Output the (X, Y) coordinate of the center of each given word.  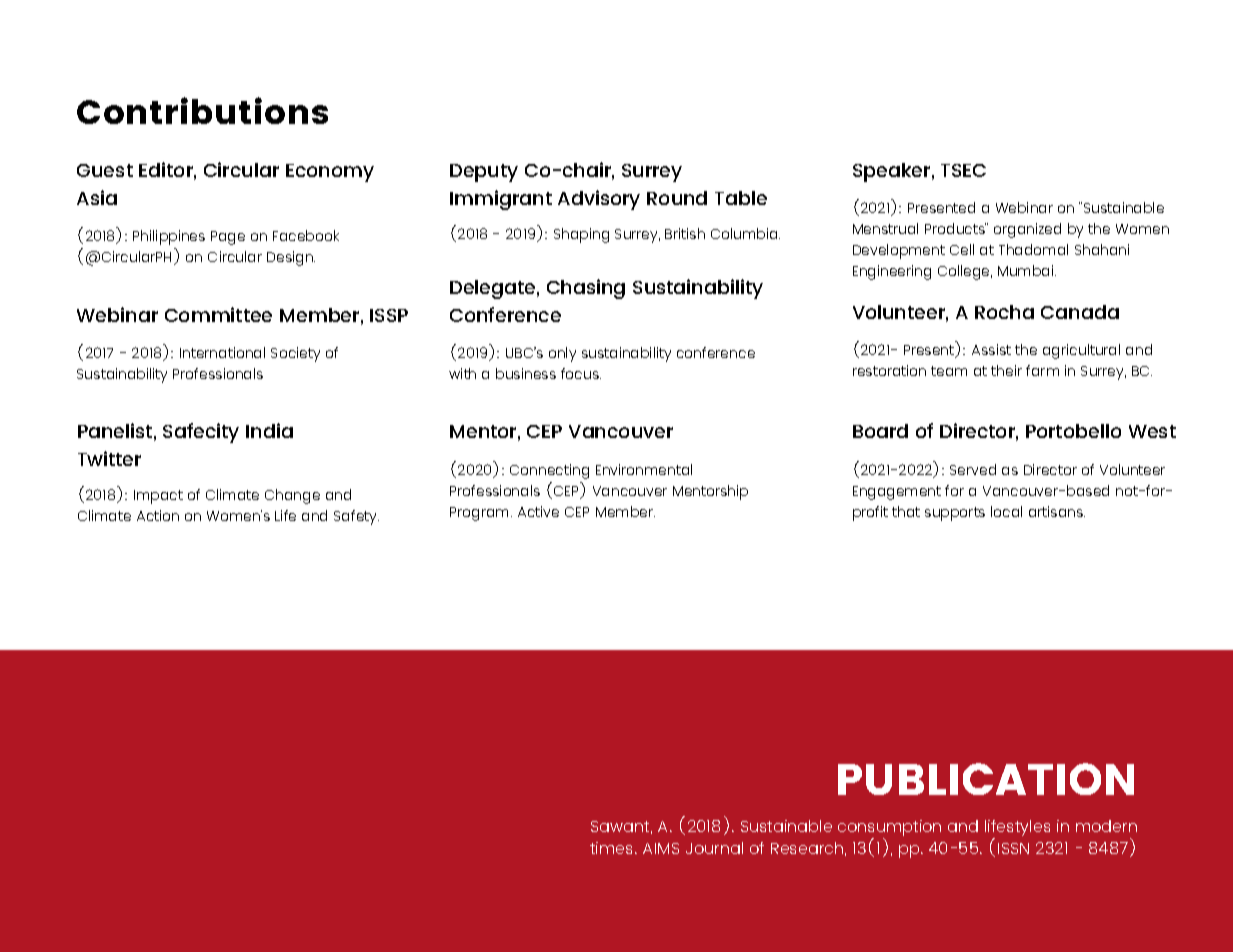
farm (1042, 370)
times (613, 848)
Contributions (202, 110)
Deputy (484, 173)
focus (581, 373)
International (222, 352)
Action (158, 515)
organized (1027, 230)
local (1006, 511)
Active (538, 511)
